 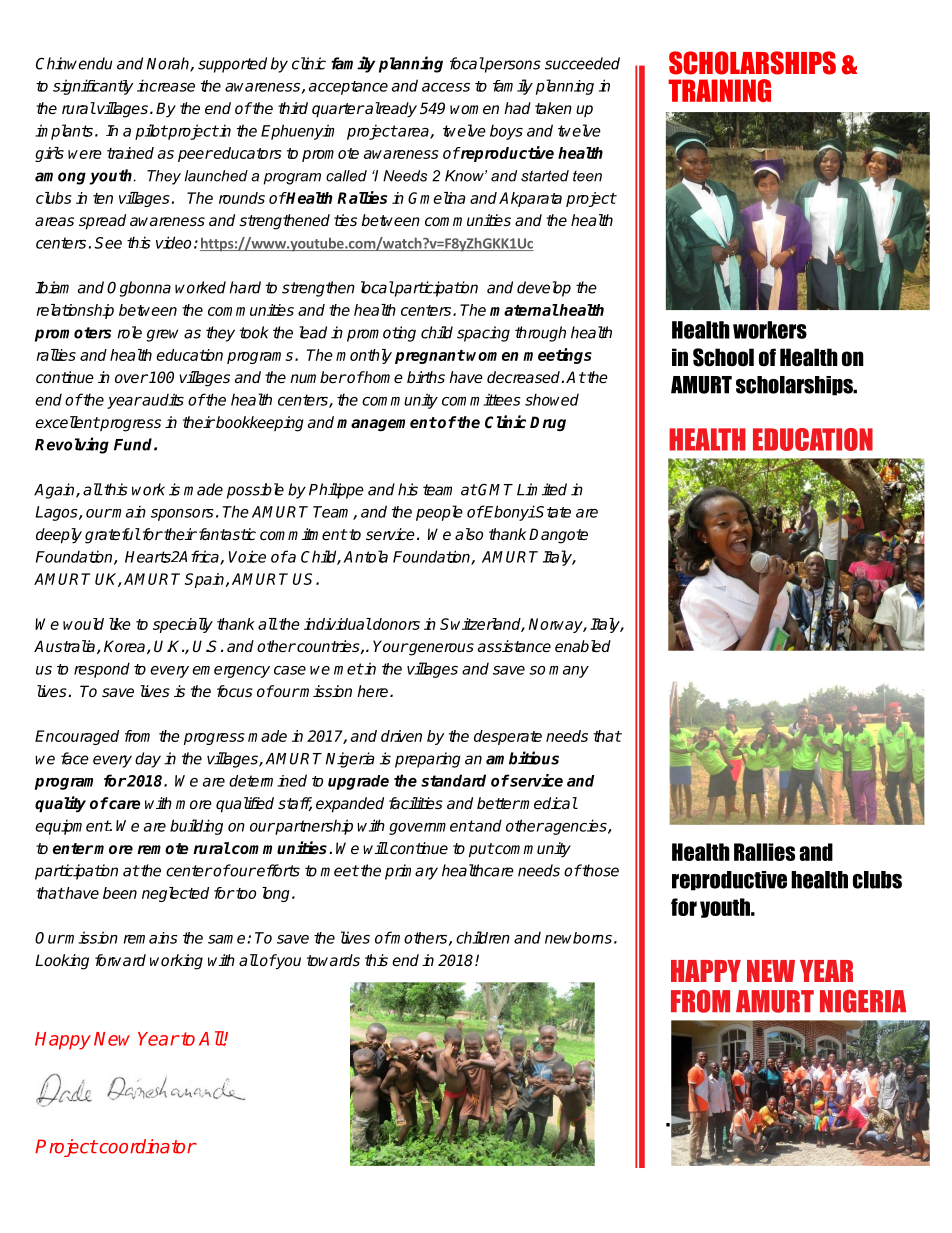 What do you see at coordinates (166, 85) in the page?
I see `increase` at bounding box center [166, 85].
